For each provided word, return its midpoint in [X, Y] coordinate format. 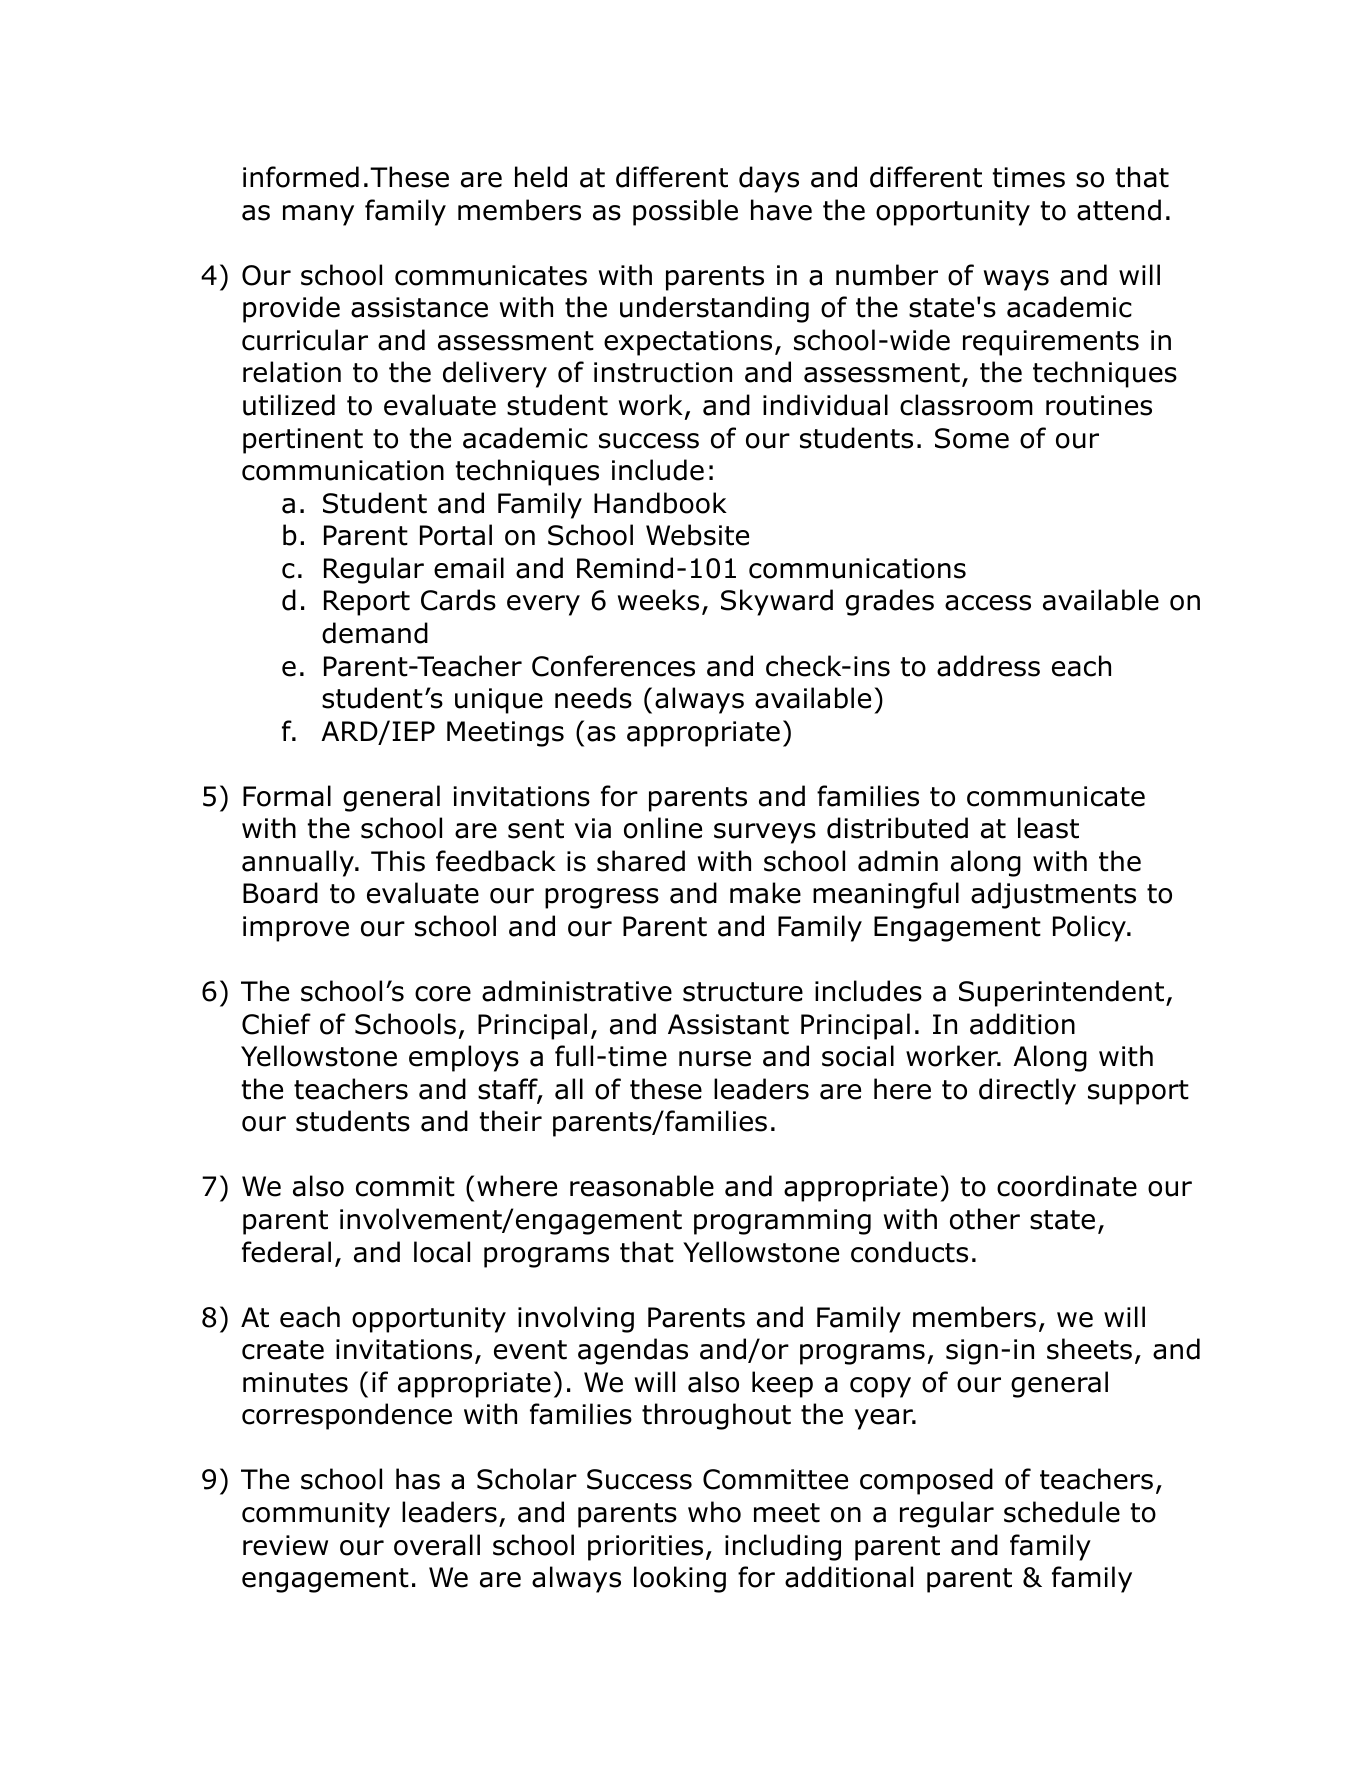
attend [1119, 210]
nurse [715, 1059]
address [988, 666]
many [318, 215]
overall [437, 1545]
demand [375, 633]
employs [464, 1058]
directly [1027, 1091]
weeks [658, 600]
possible [685, 212]
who [714, 1512]
